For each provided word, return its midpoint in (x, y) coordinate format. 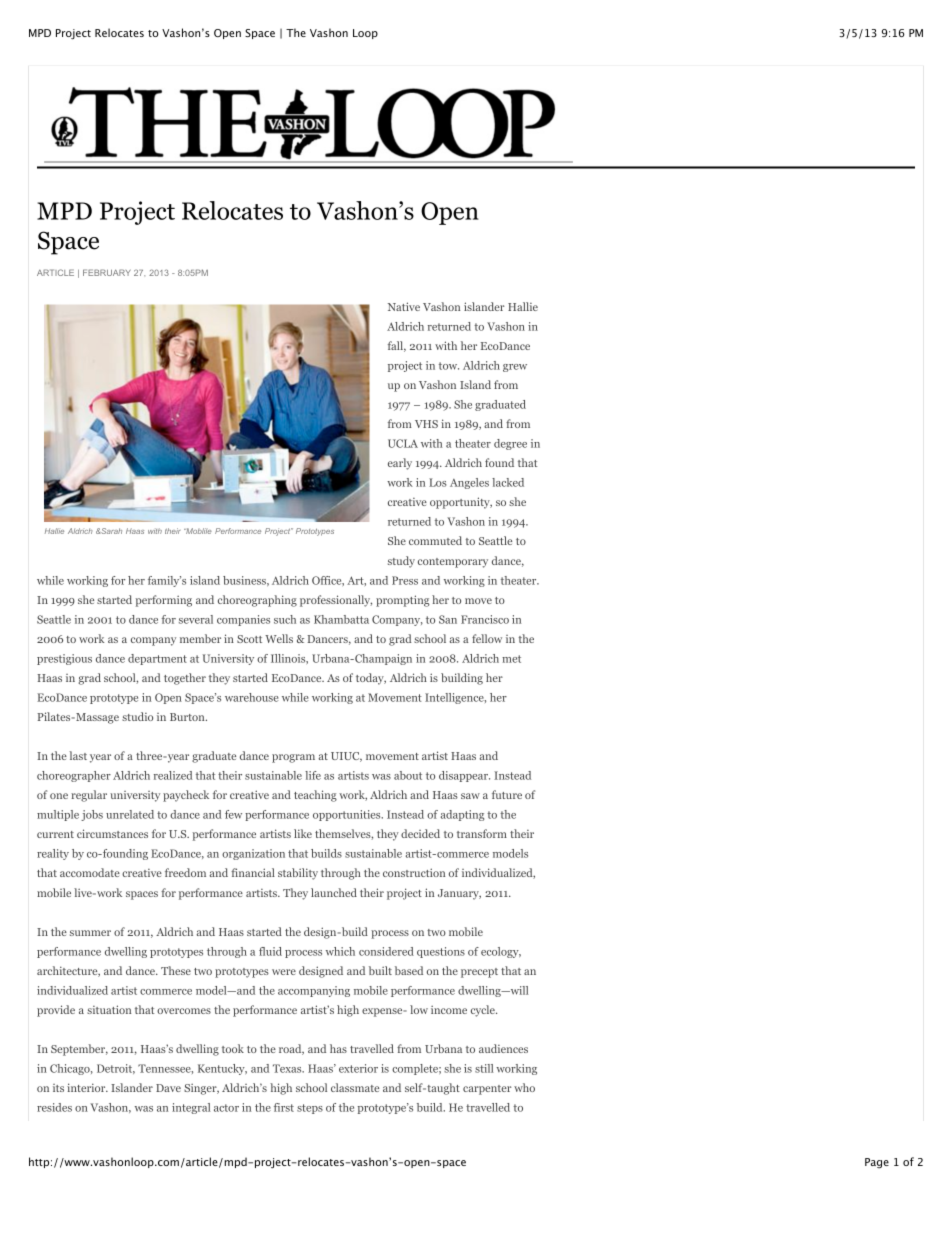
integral (191, 1108)
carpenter (487, 1090)
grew (515, 368)
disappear (464, 776)
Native (404, 306)
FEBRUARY (107, 272)
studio (137, 716)
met (511, 659)
